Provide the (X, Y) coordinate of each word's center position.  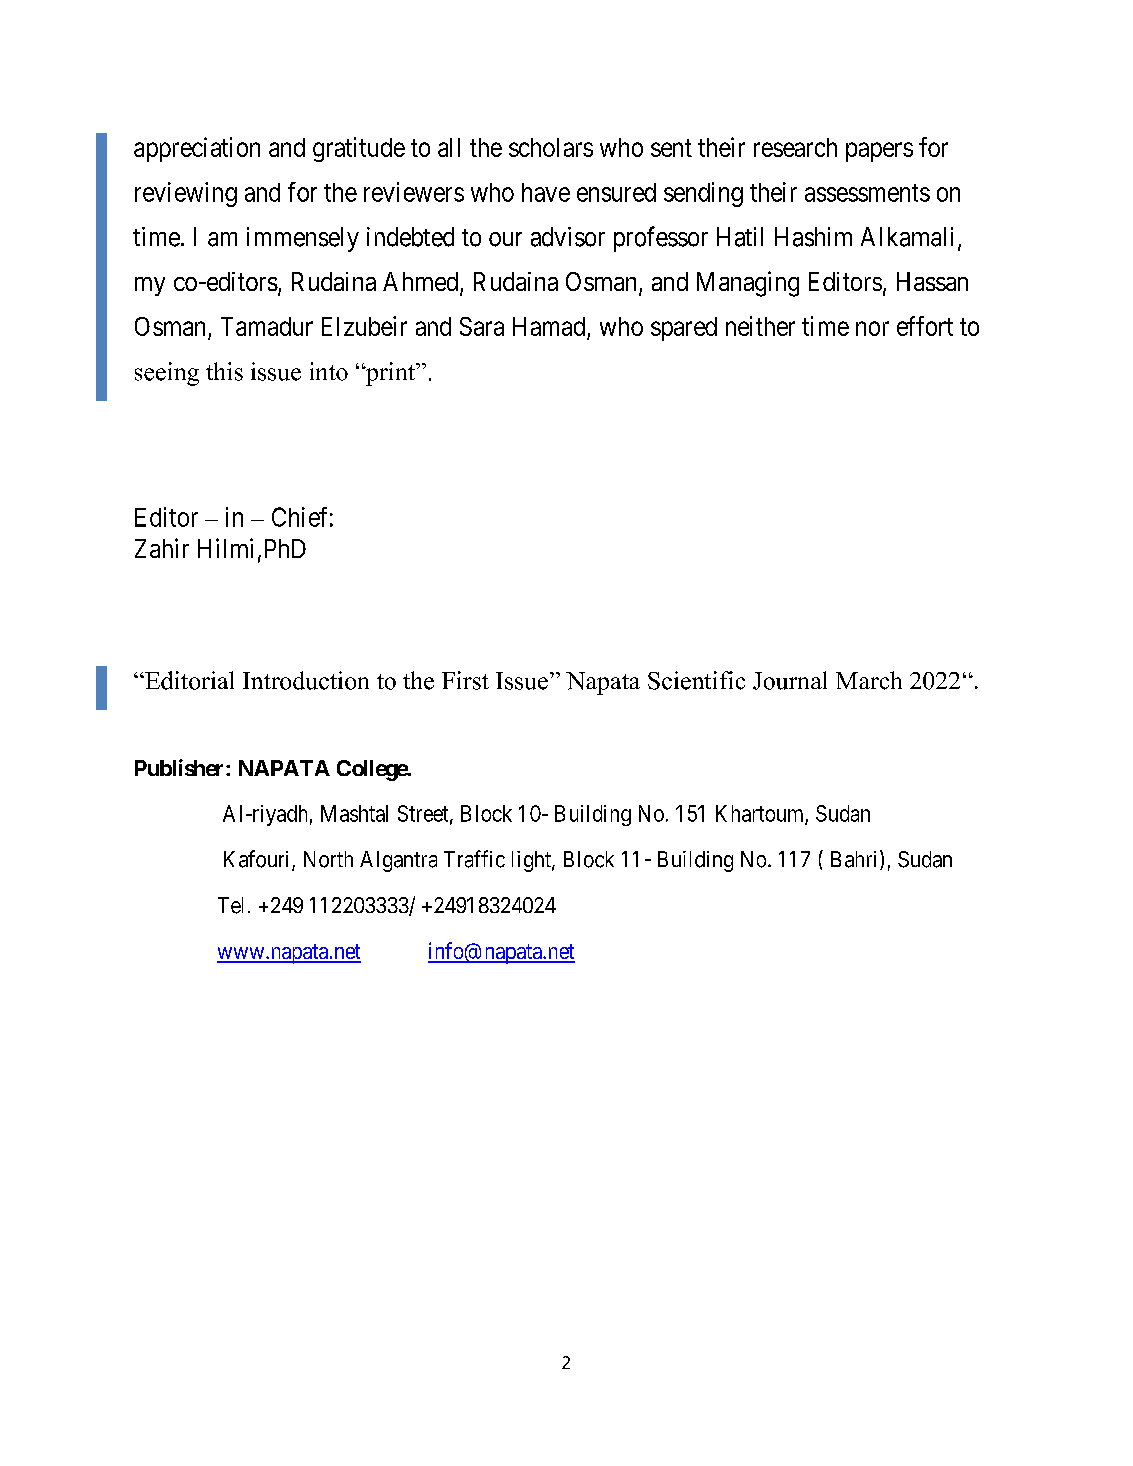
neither (760, 326)
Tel (230, 905)
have (546, 192)
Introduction (306, 680)
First (465, 680)
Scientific (696, 680)
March (869, 680)
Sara (482, 326)
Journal (790, 680)
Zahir (162, 548)
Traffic (474, 859)
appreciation (197, 149)
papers (879, 152)
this (224, 371)
